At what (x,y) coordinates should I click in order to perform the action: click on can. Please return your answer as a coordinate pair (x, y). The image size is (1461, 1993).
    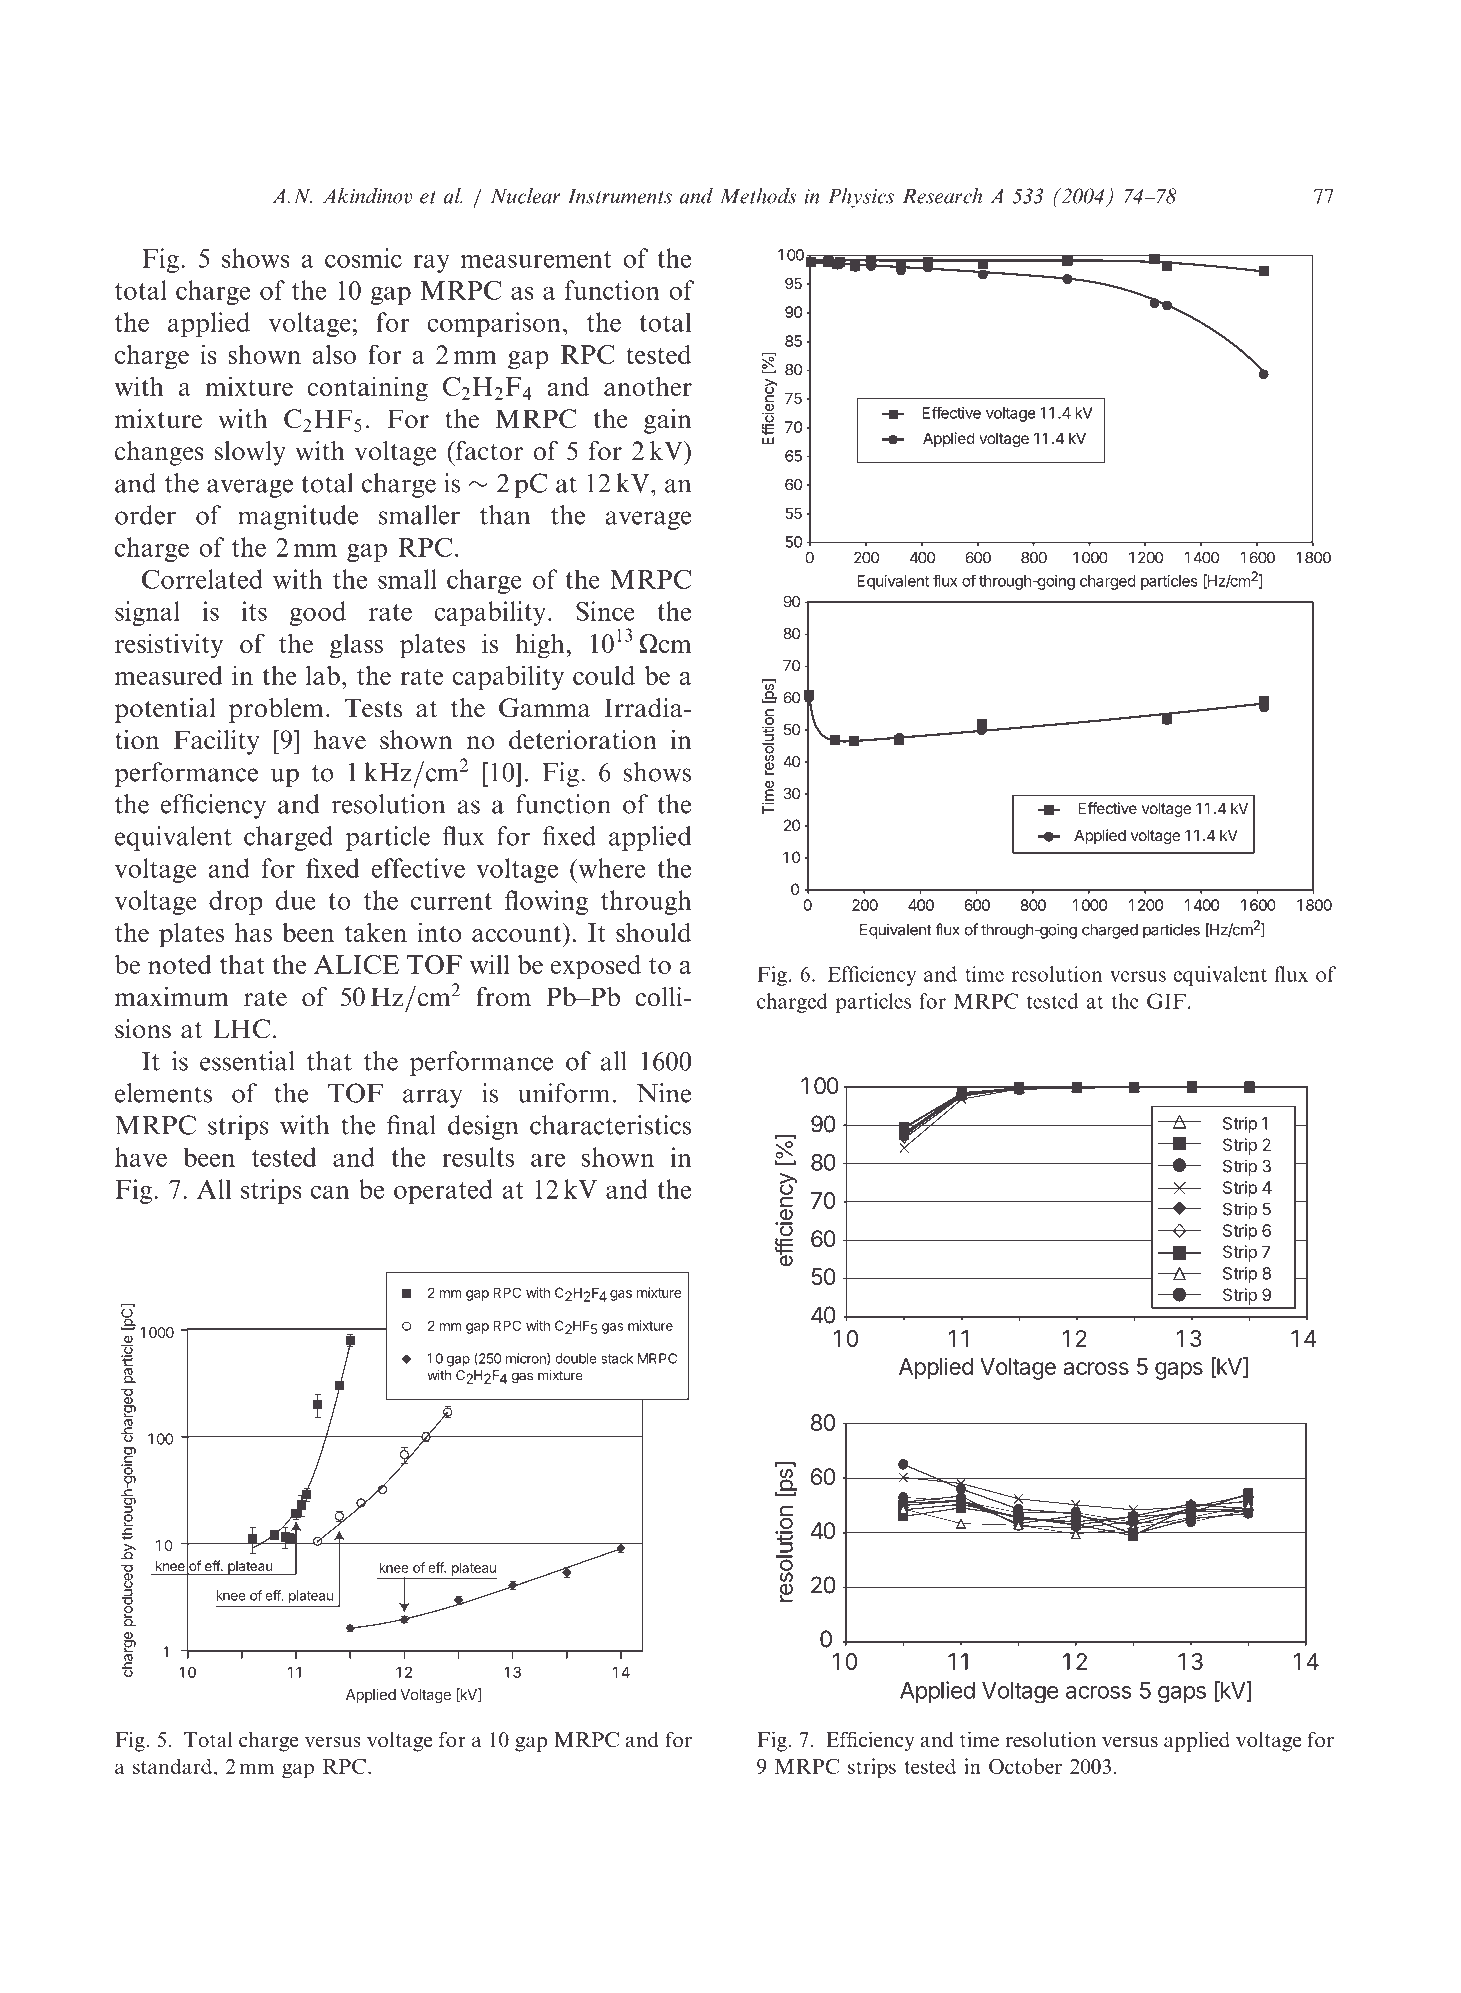
    Looking at the image, I should click on (330, 1192).
